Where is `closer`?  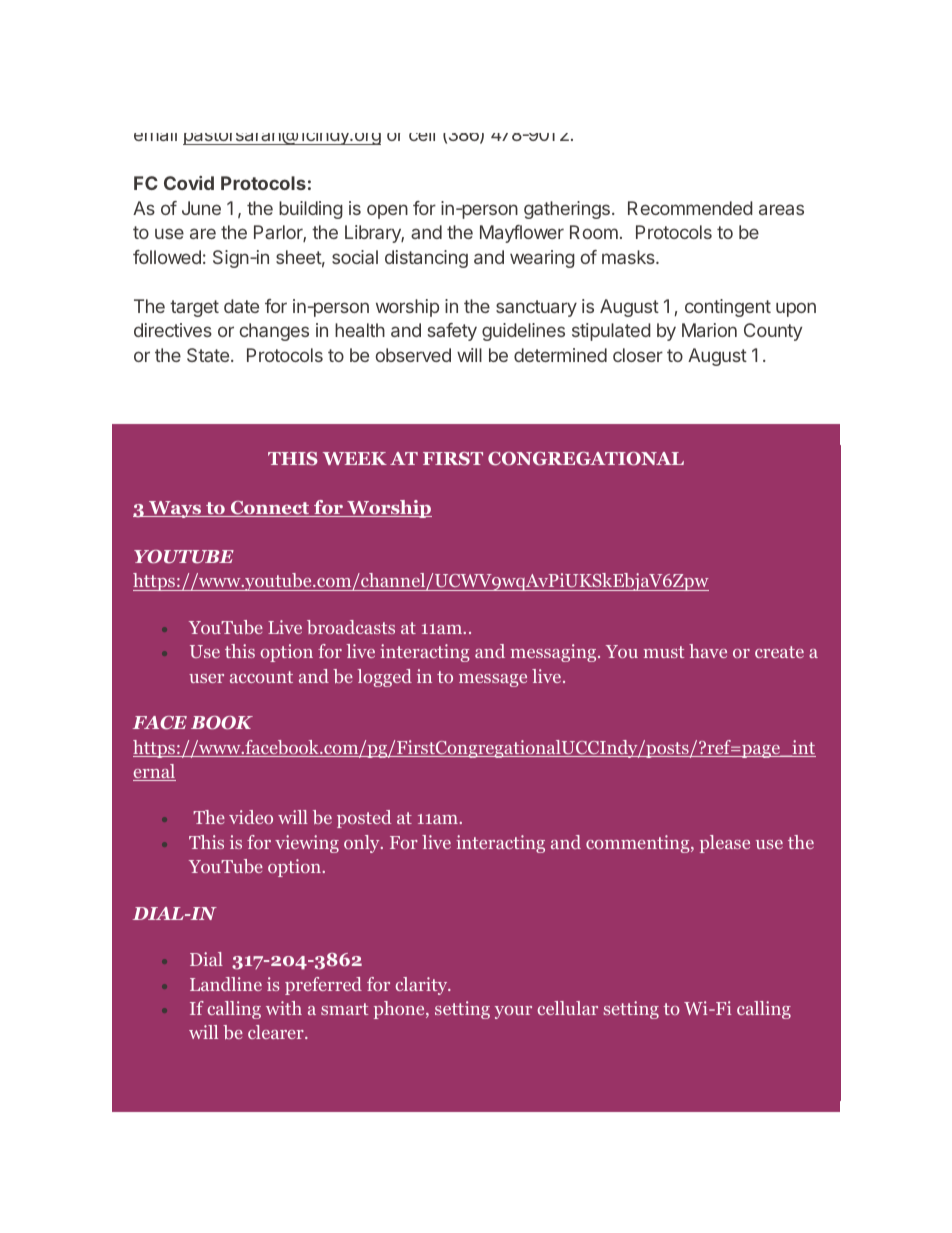 closer is located at coordinates (638, 355).
